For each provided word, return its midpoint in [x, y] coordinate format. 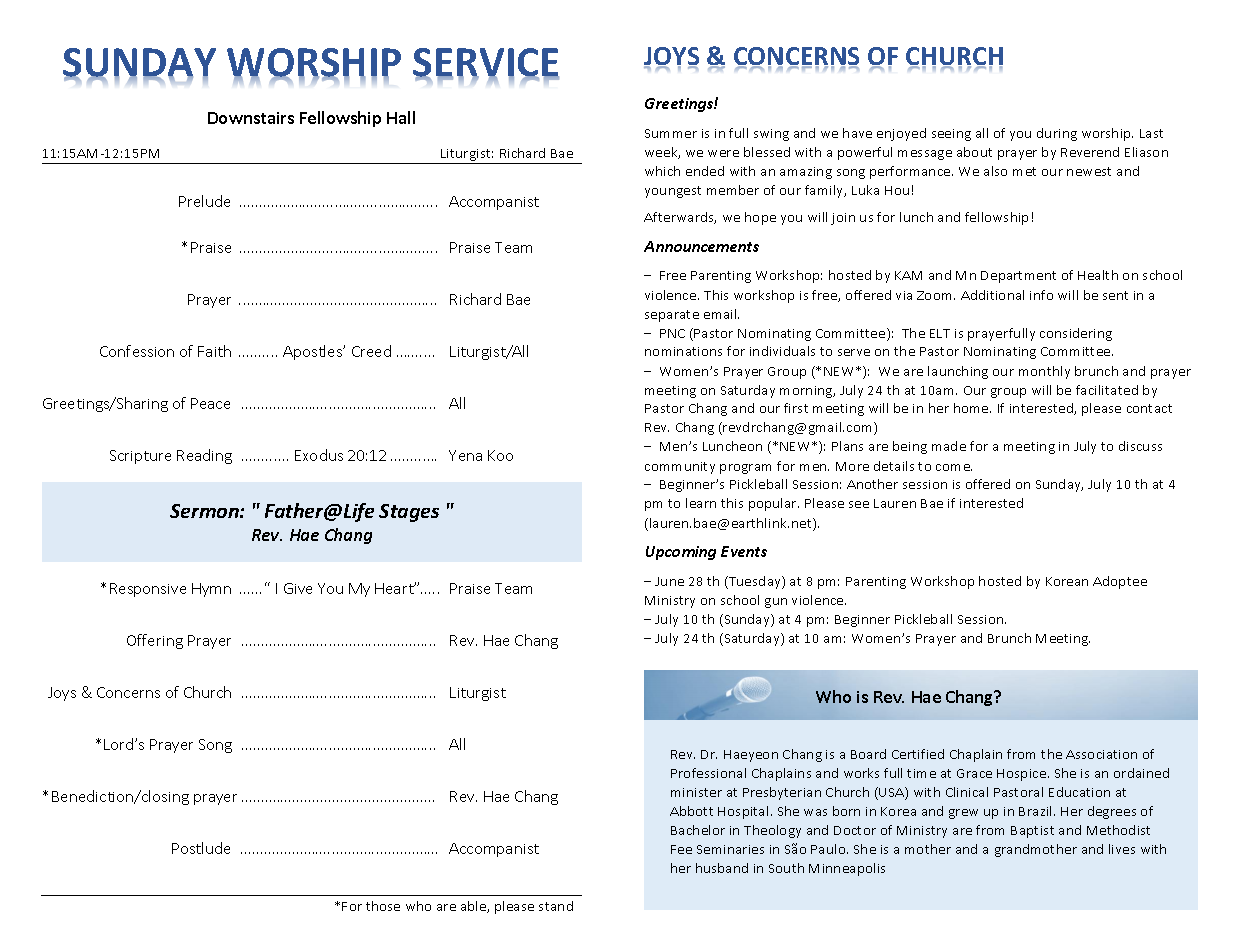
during [1057, 134]
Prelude [204, 201]
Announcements [701, 246]
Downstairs [251, 118]
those [383, 906]
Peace [210, 403]
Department [1018, 277]
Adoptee [1120, 582]
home [972, 408]
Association [1101, 754]
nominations [683, 351]
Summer [671, 133]
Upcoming [681, 553]
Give [298, 588]
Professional [708, 773]
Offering [155, 641]
